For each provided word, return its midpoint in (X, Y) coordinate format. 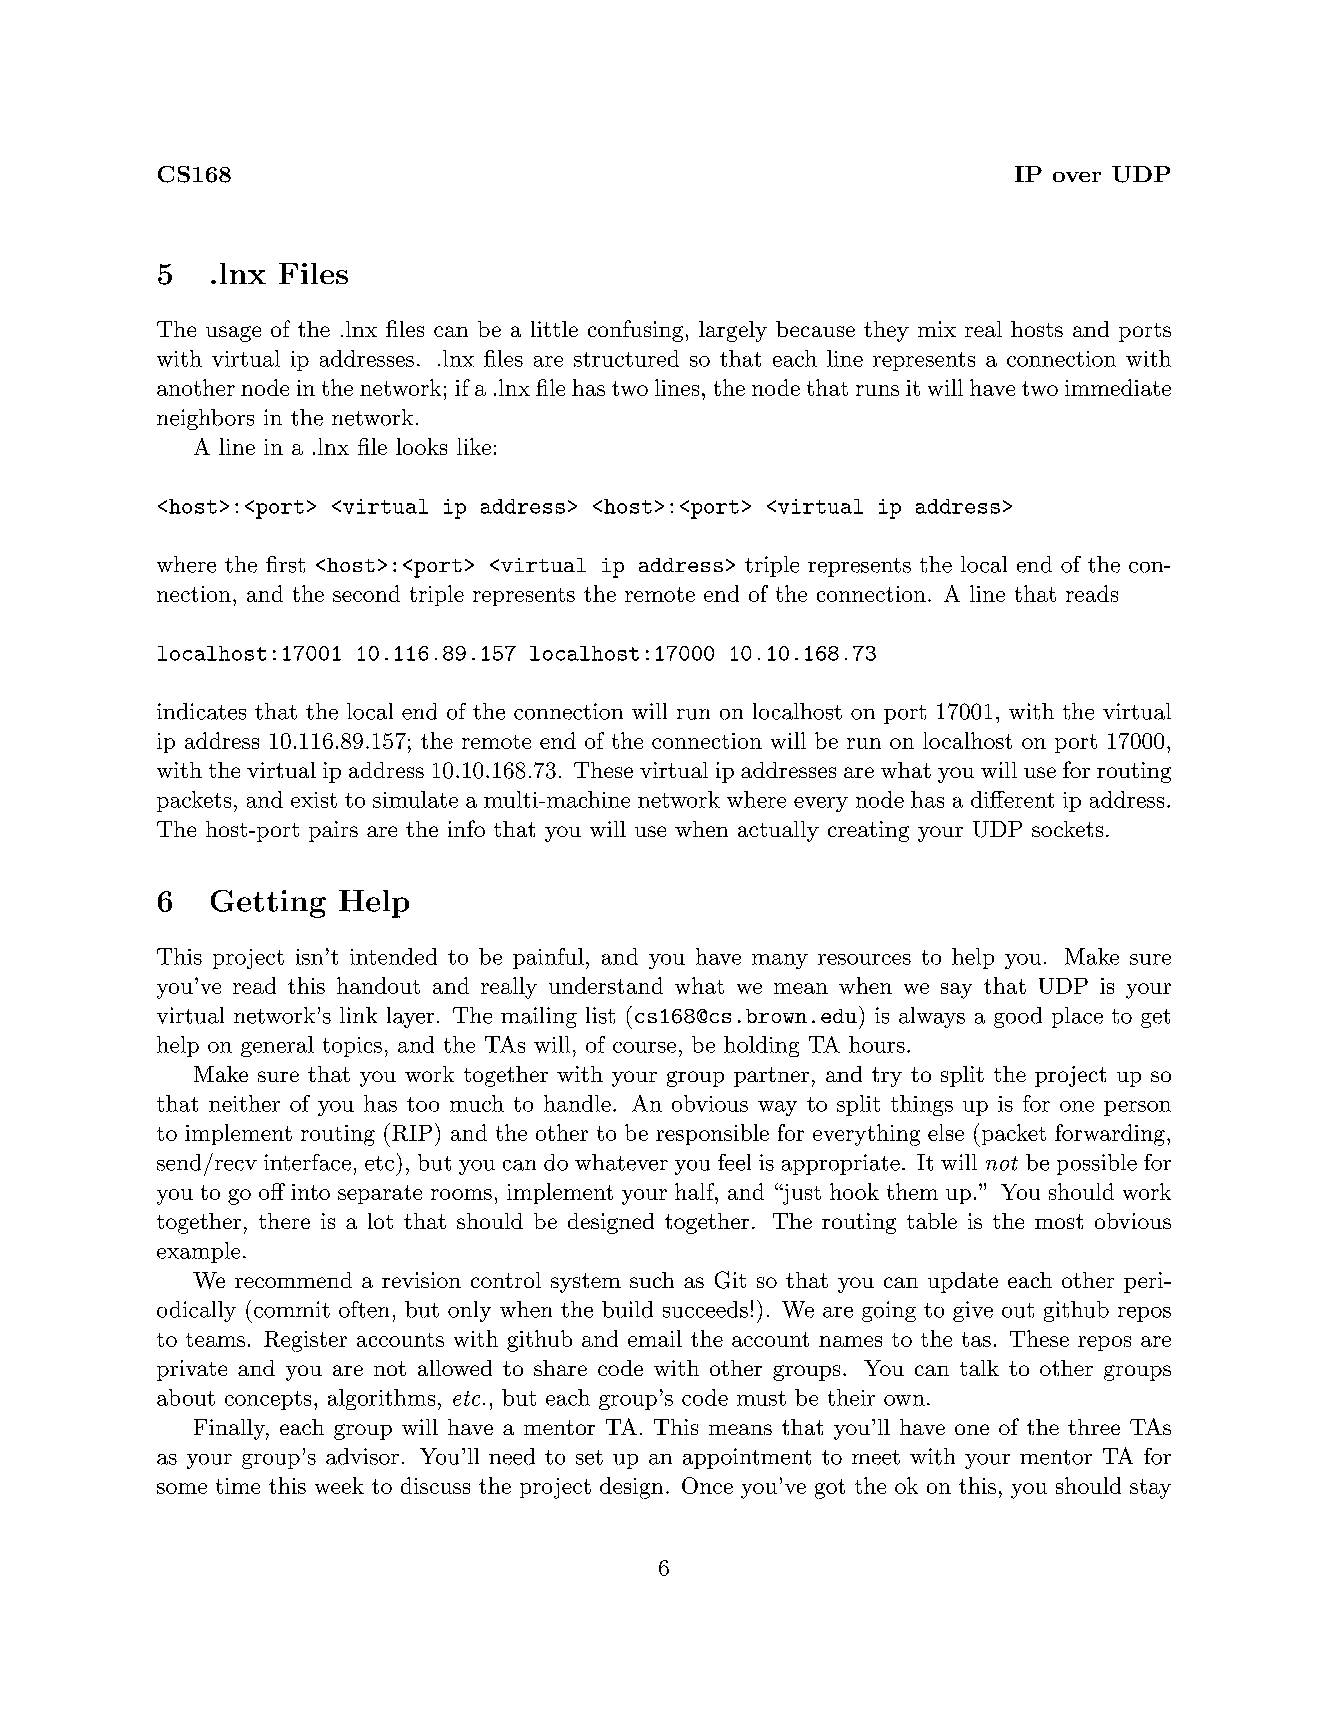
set (589, 1457)
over (1077, 177)
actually (778, 831)
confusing (635, 331)
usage (233, 334)
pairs (333, 831)
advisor (362, 1456)
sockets (1067, 829)
